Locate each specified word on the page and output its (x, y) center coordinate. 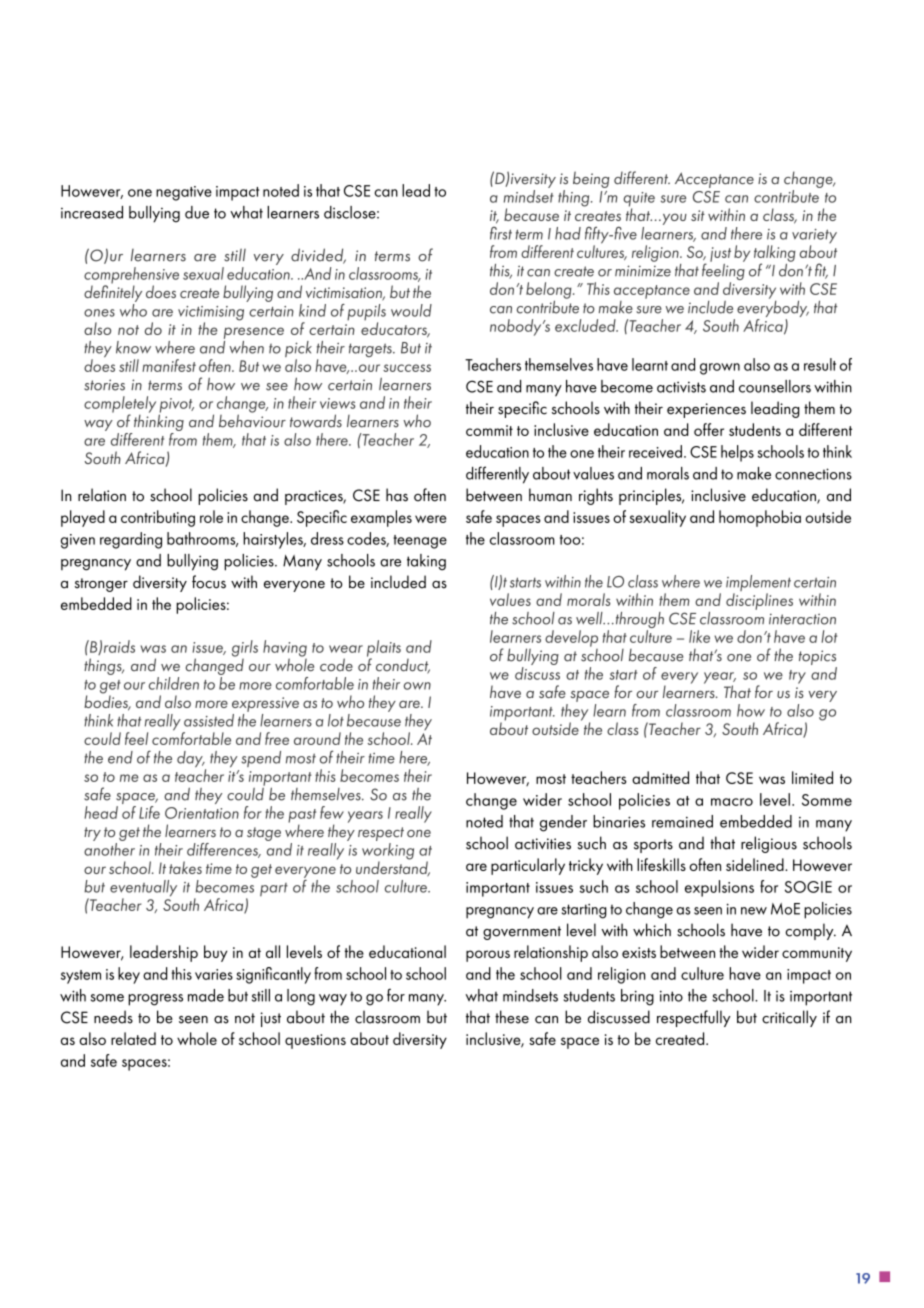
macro (732, 802)
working (388, 852)
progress (155, 1000)
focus (209, 582)
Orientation (202, 813)
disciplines (759, 601)
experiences (706, 410)
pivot (176, 406)
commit (489, 430)
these (512, 1017)
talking (775, 254)
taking (426, 562)
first (501, 233)
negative (184, 193)
